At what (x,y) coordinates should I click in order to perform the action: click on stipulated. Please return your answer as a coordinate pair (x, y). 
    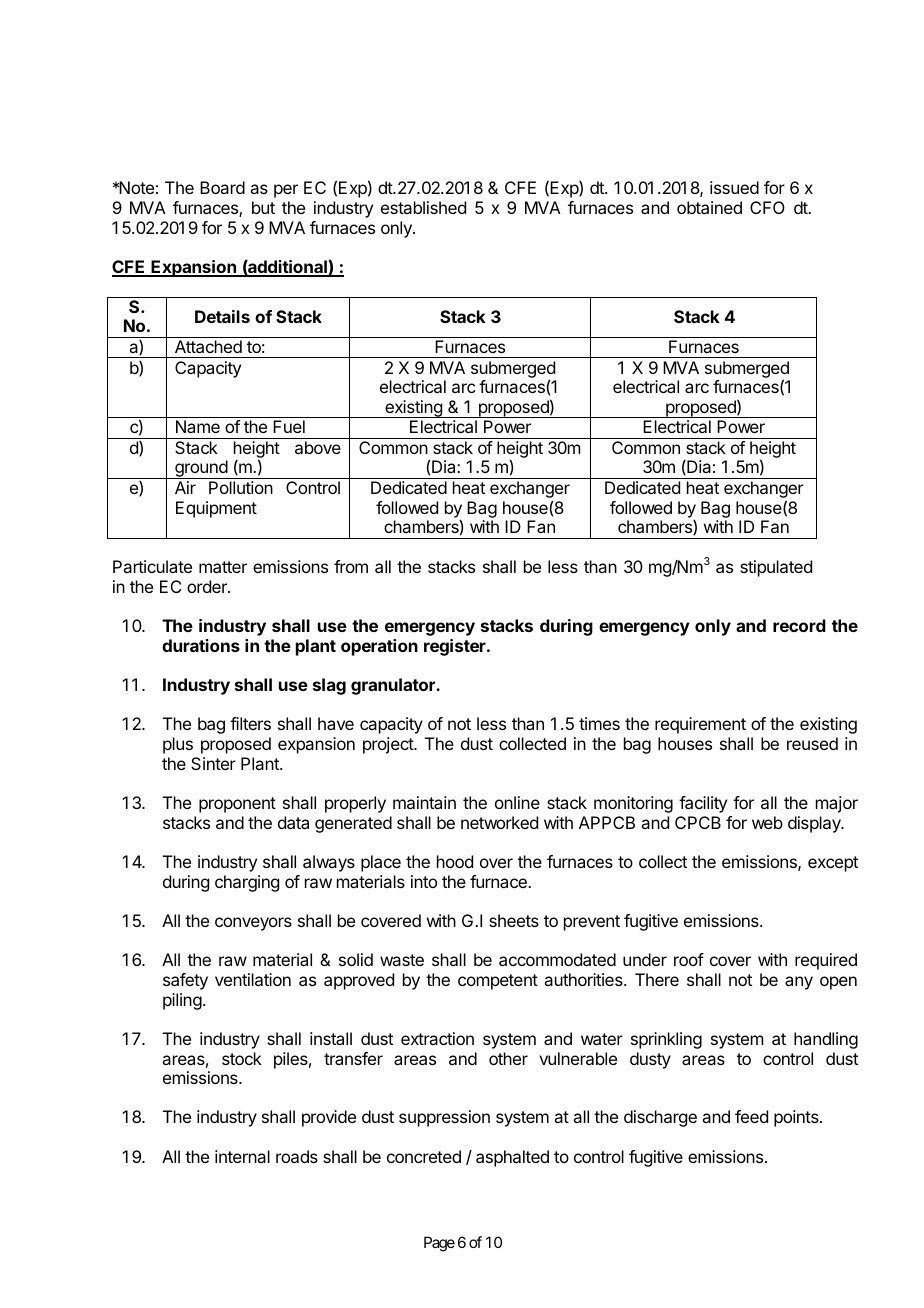
    Looking at the image, I should click on (776, 568).
